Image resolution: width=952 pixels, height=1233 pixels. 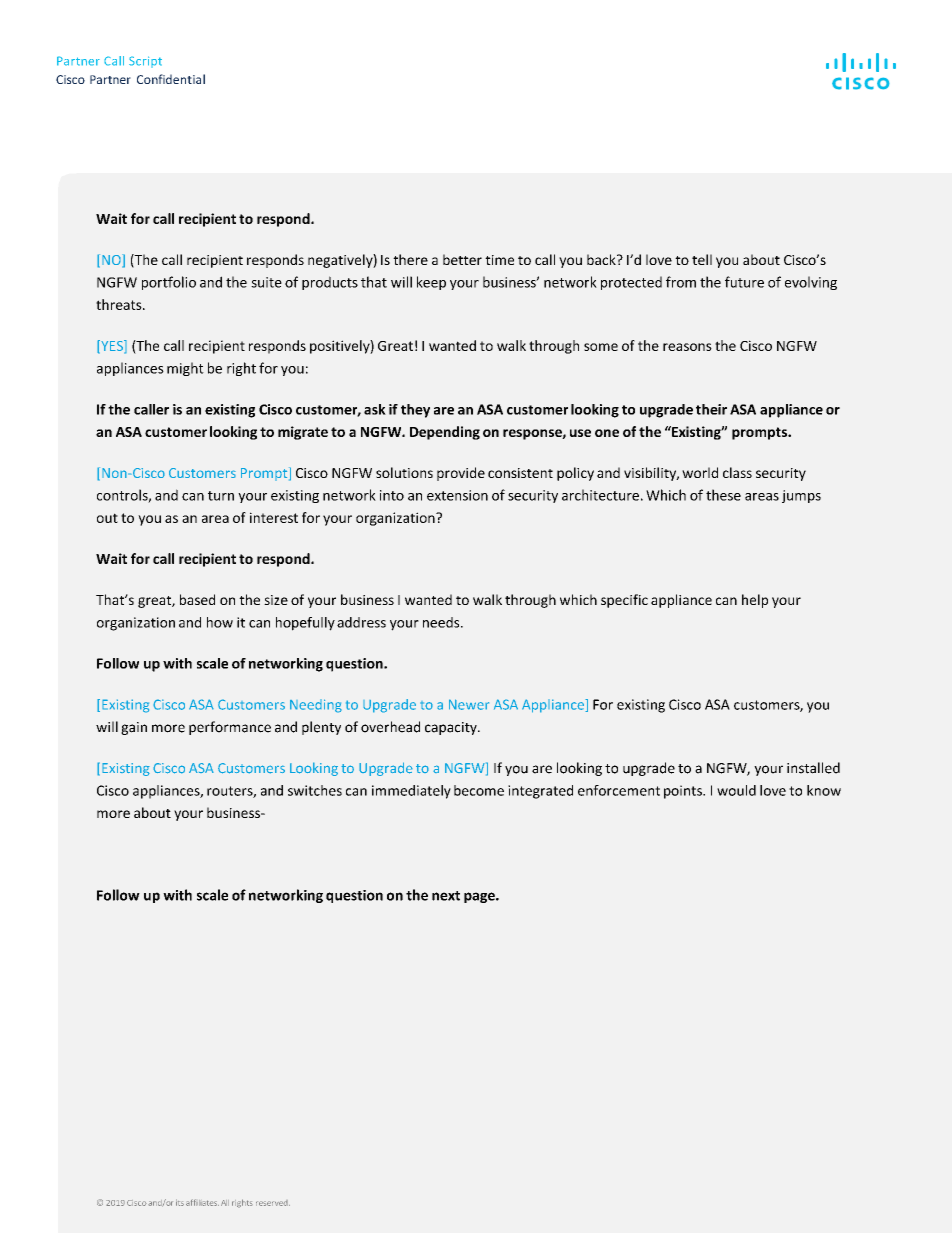 I want to click on reserved, so click(x=273, y=1203).
